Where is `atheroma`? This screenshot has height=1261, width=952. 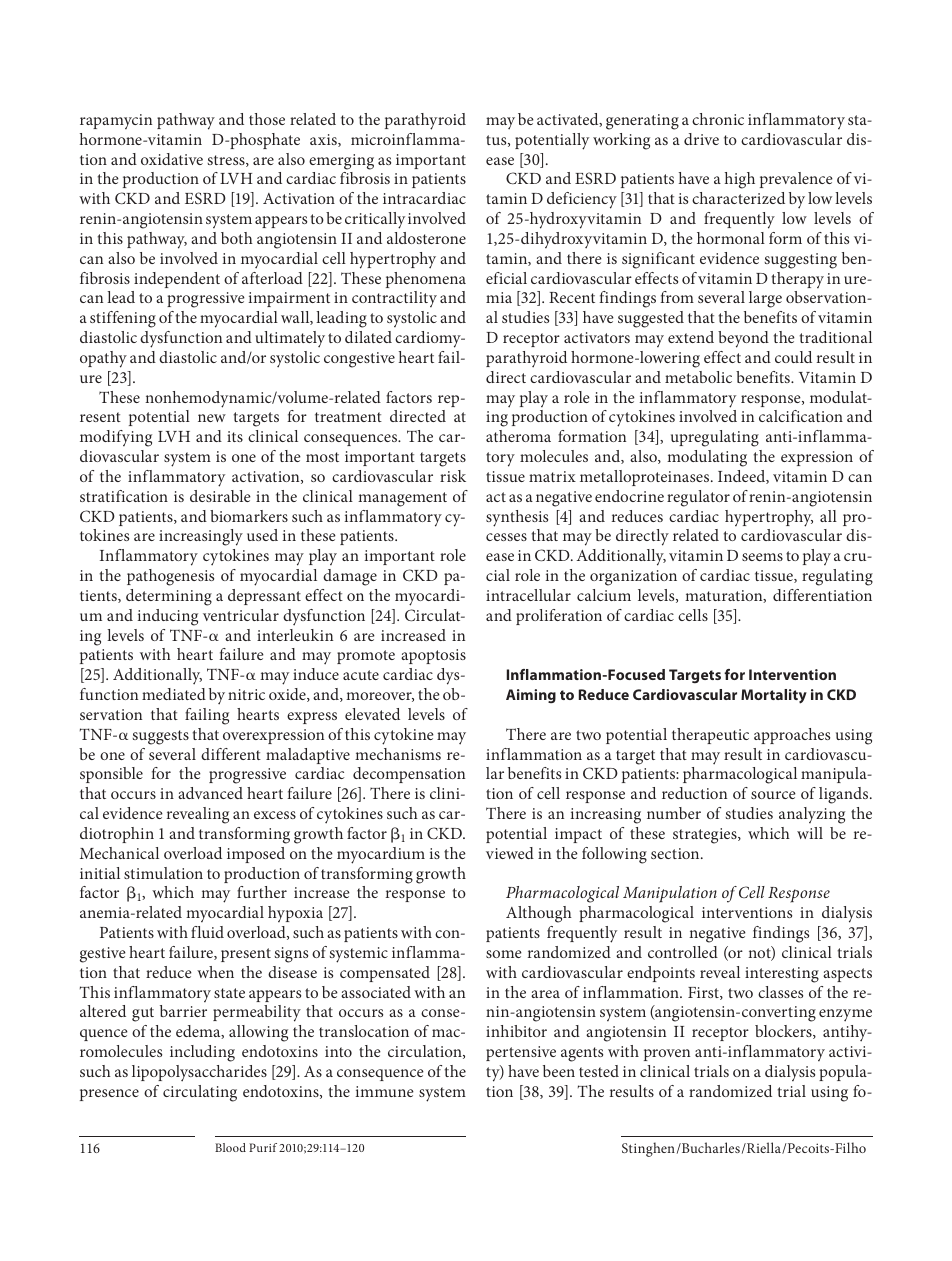
atheroma is located at coordinates (518, 436).
